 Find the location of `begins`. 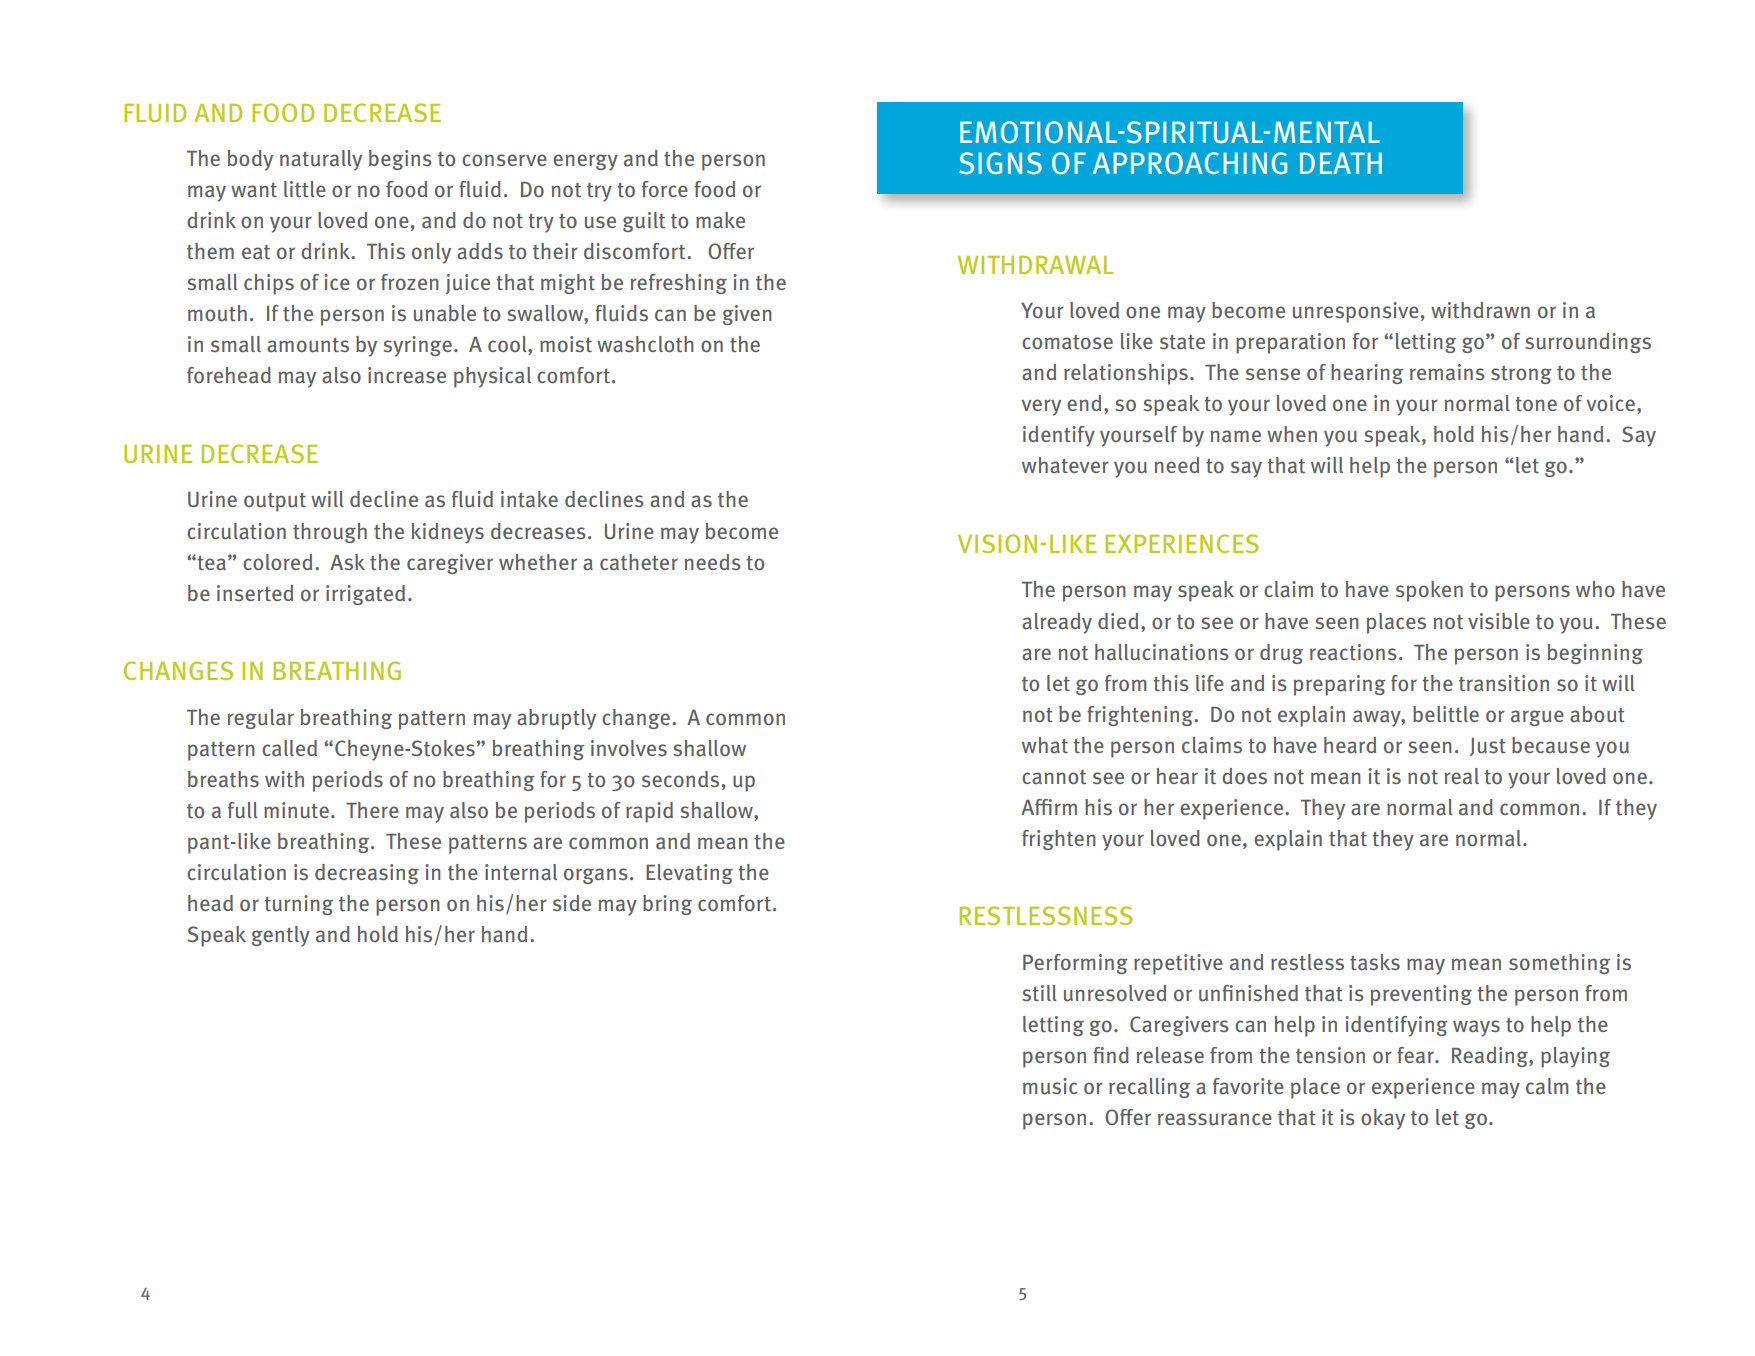

begins is located at coordinates (400, 160).
